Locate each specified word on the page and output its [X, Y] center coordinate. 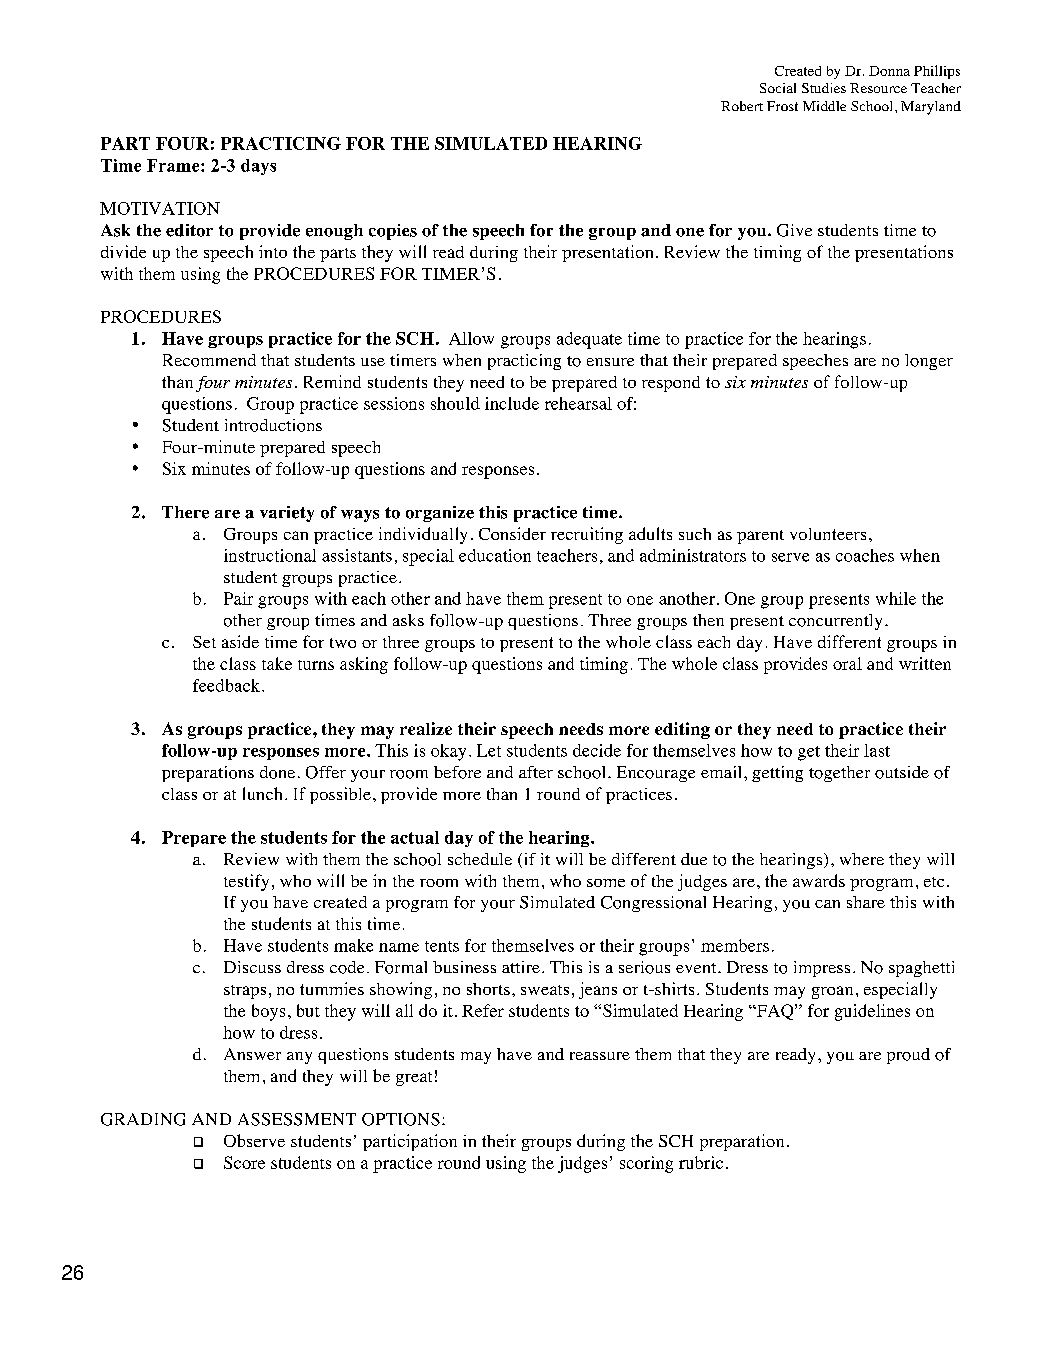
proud [908, 1056]
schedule [480, 859]
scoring [646, 1164]
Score [244, 1162]
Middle [824, 106]
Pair [238, 598]
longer [929, 362]
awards [819, 880]
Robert [742, 106]
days [258, 167]
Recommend [209, 360]
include [512, 403]
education [495, 555]
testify [246, 882]
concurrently [835, 622]
